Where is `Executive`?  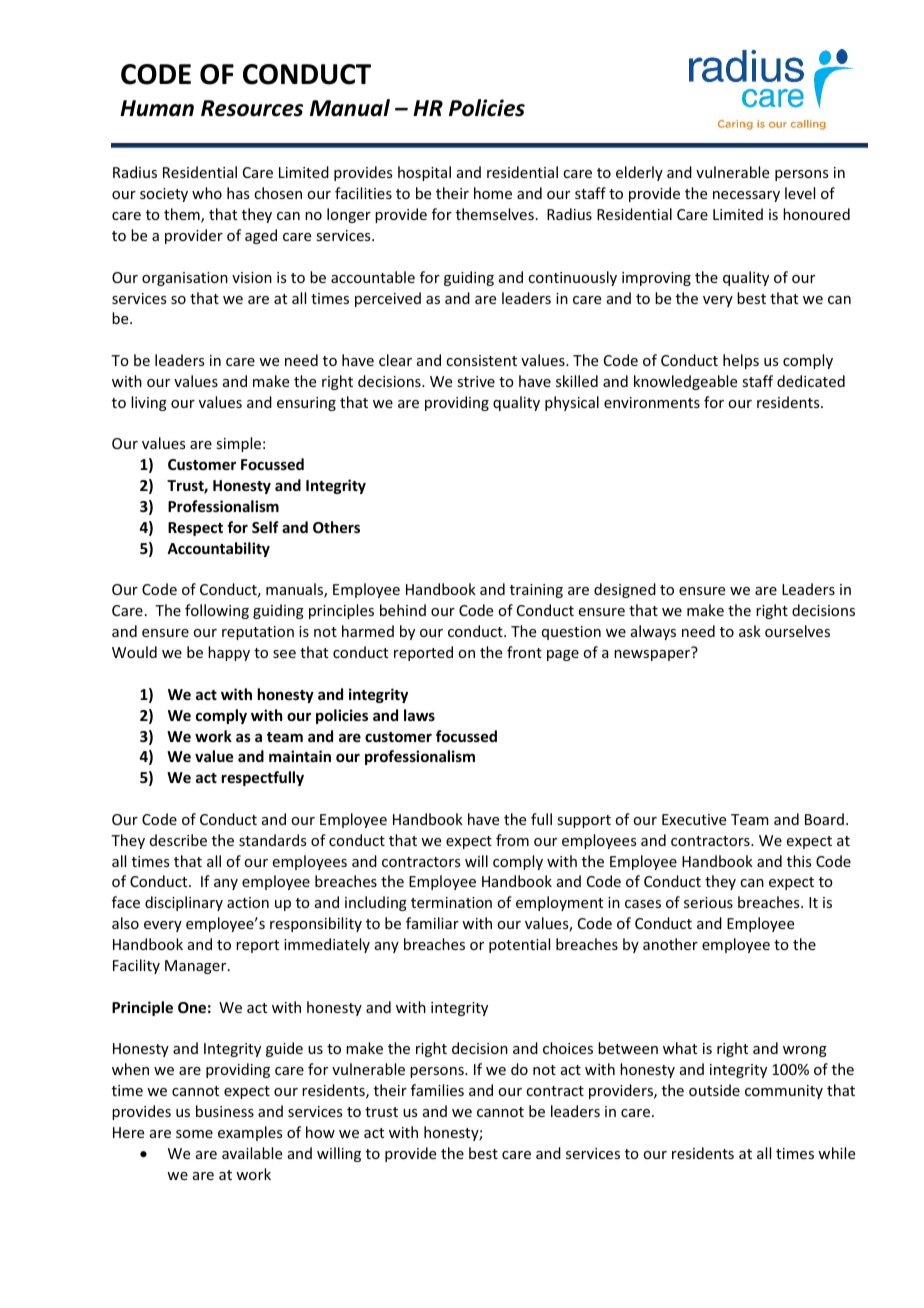 Executive is located at coordinates (694, 819).
